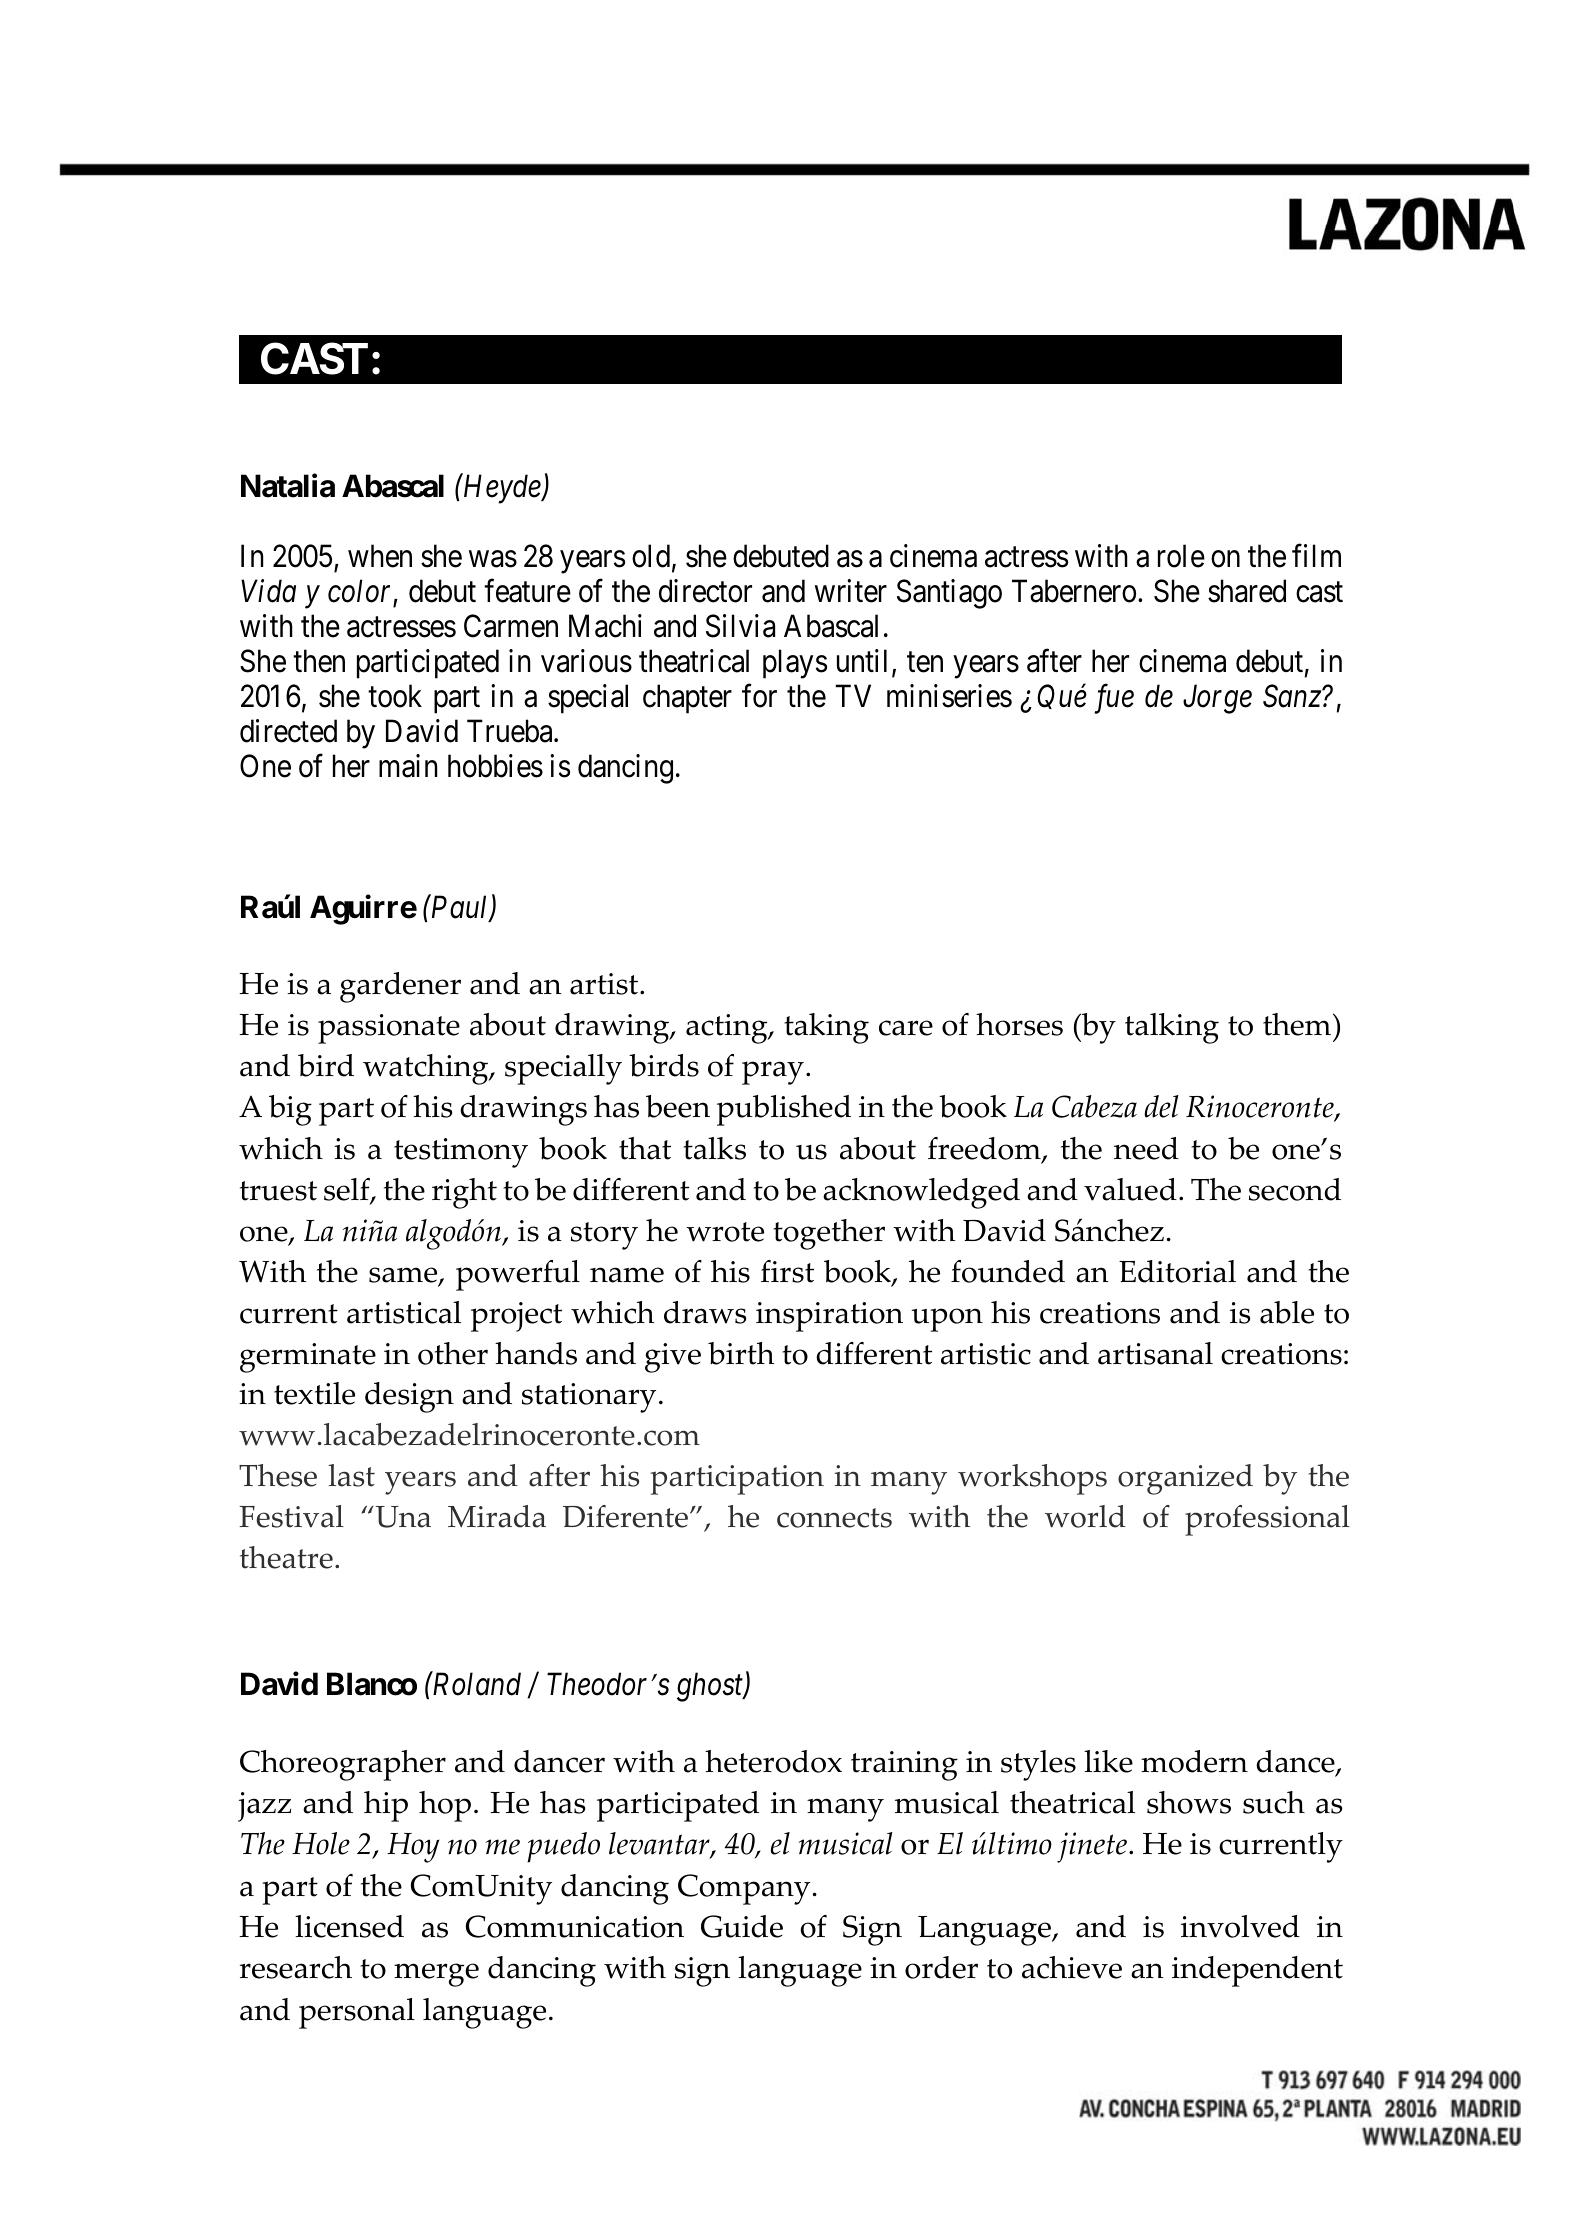 This screenshot has height=2239, width=1582. Describe the element at coordinates (1172, 1028) in the screenshot. I see `talking` at that location.
